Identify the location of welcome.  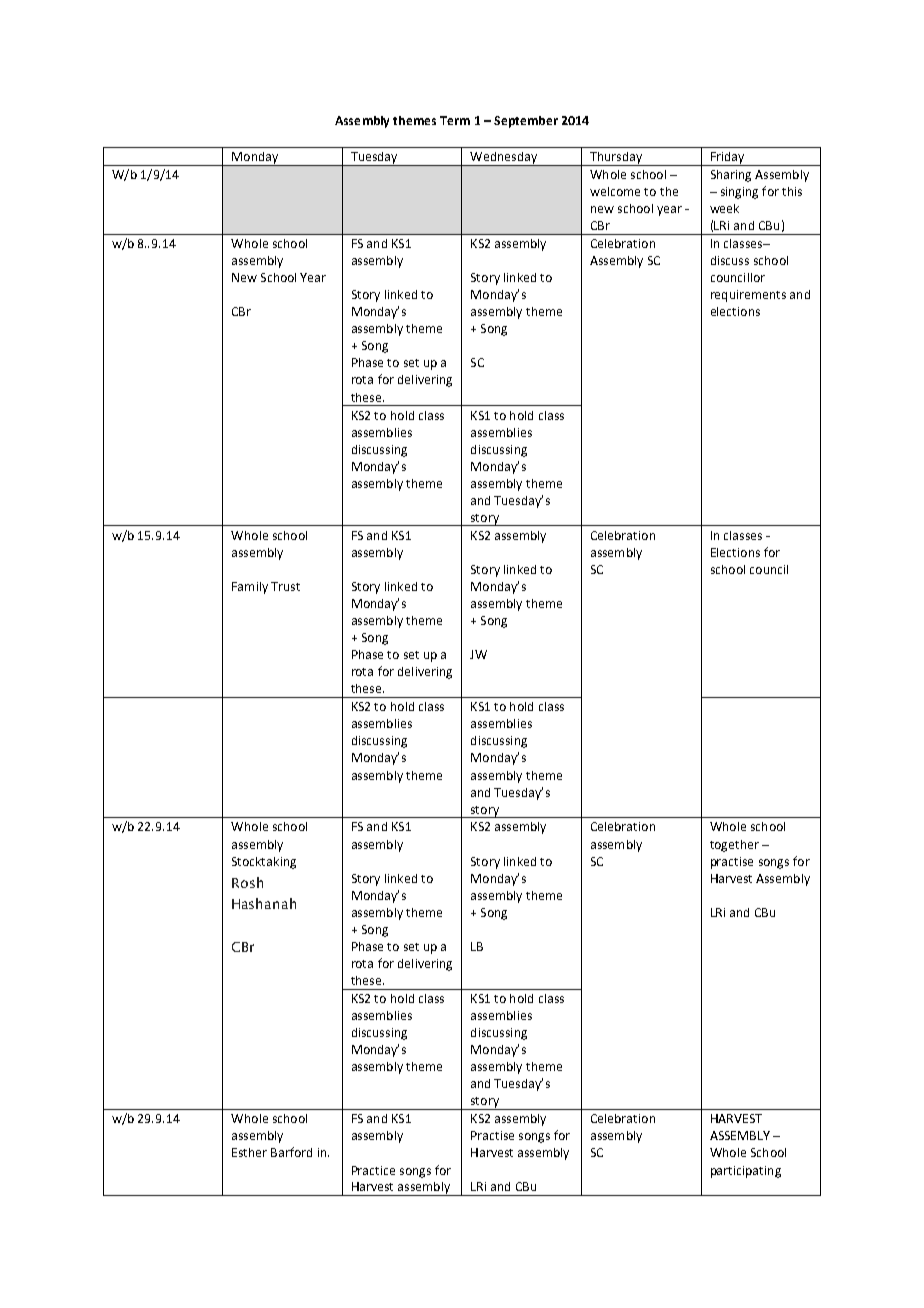
(615, 191).
